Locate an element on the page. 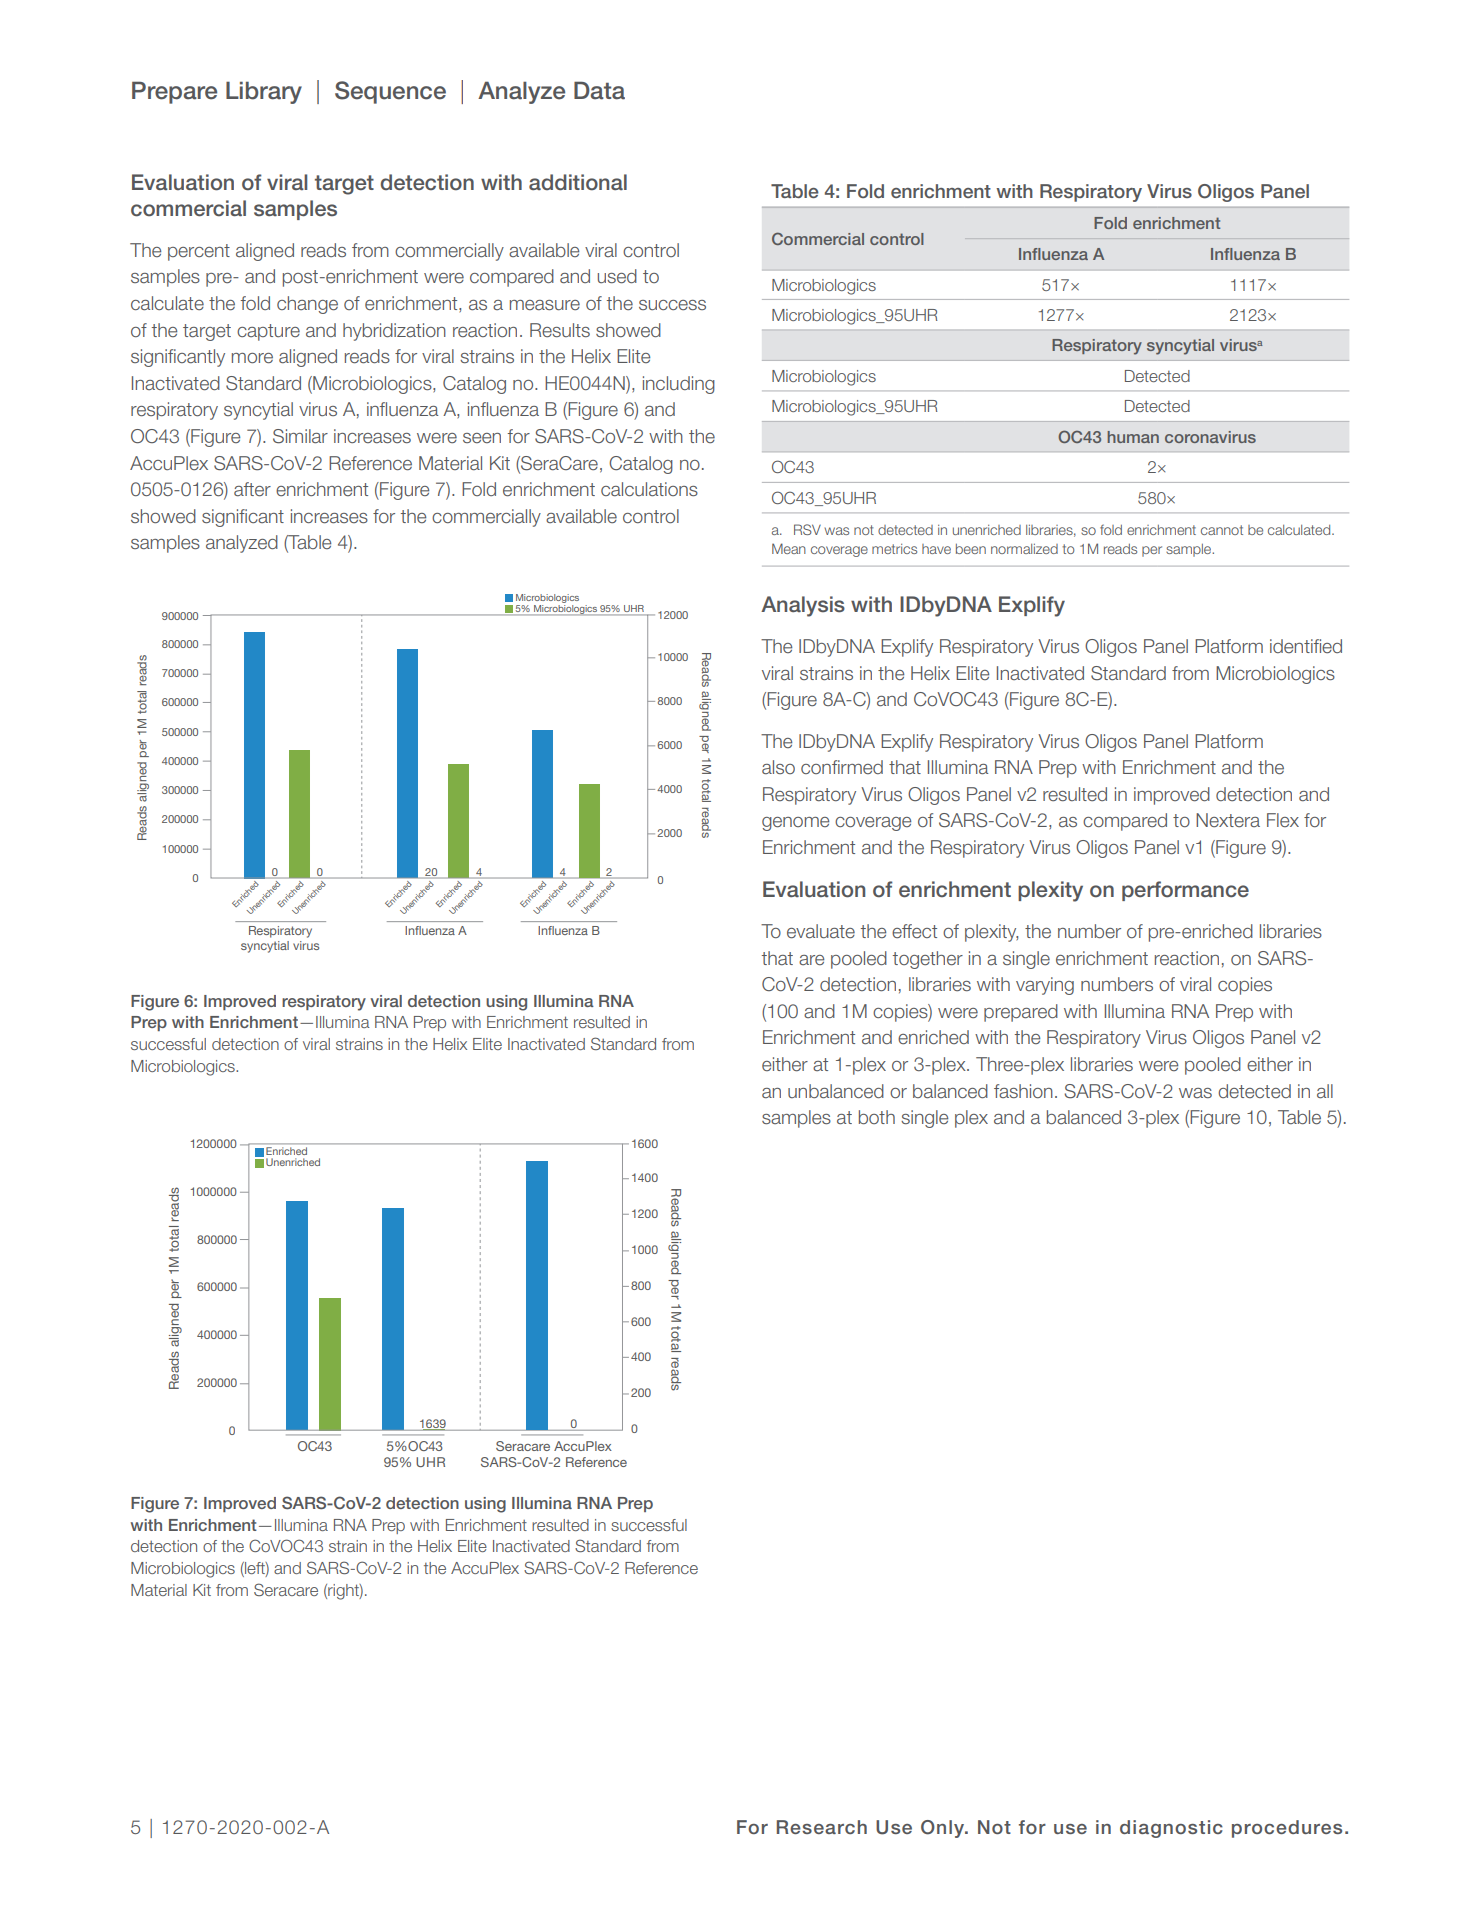 The width and height of the image is (1480, 1915). performance is located at coordinates (1185, 891).
